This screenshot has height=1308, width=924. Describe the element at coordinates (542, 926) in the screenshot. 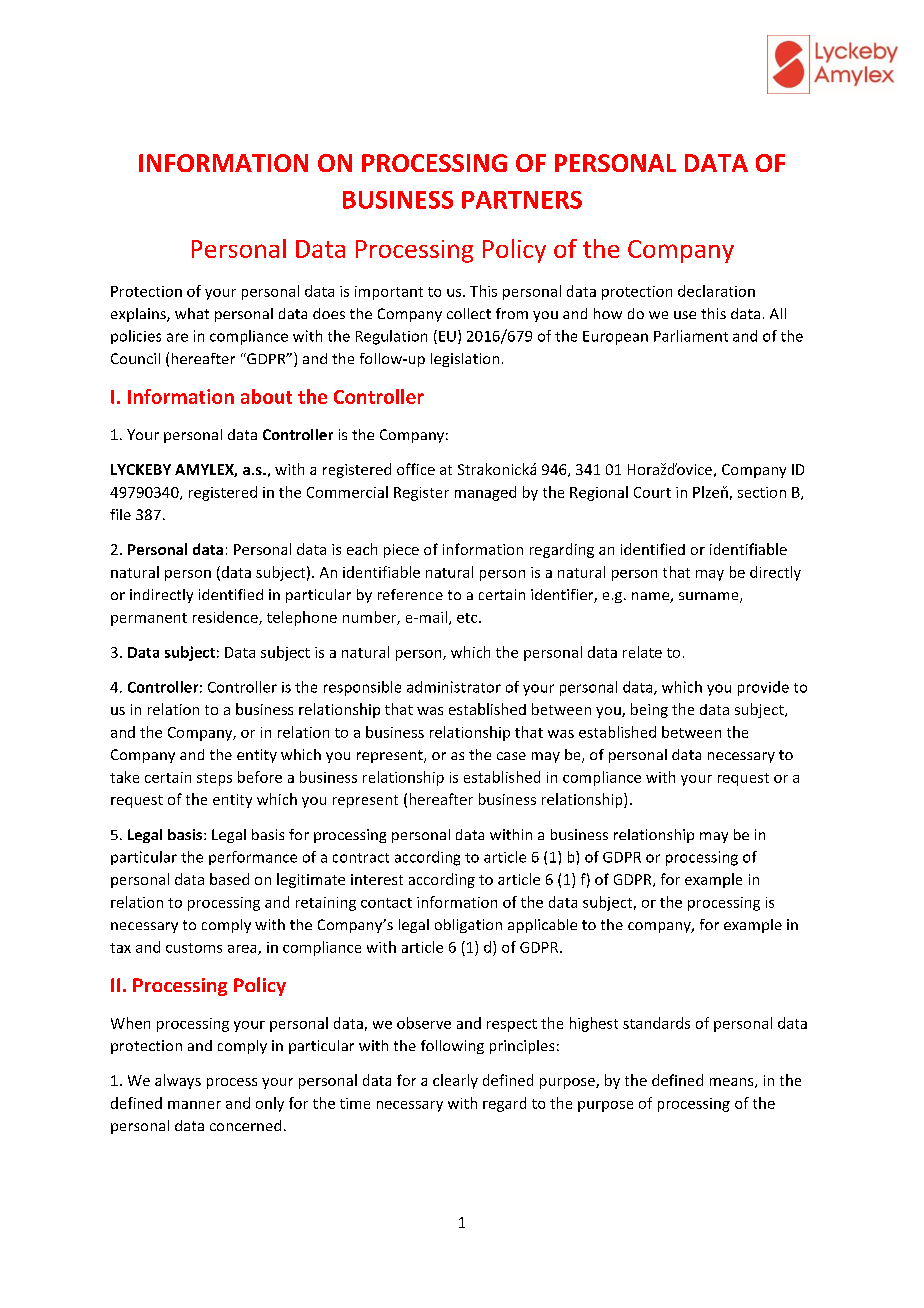

I see `applicable` at that location.
